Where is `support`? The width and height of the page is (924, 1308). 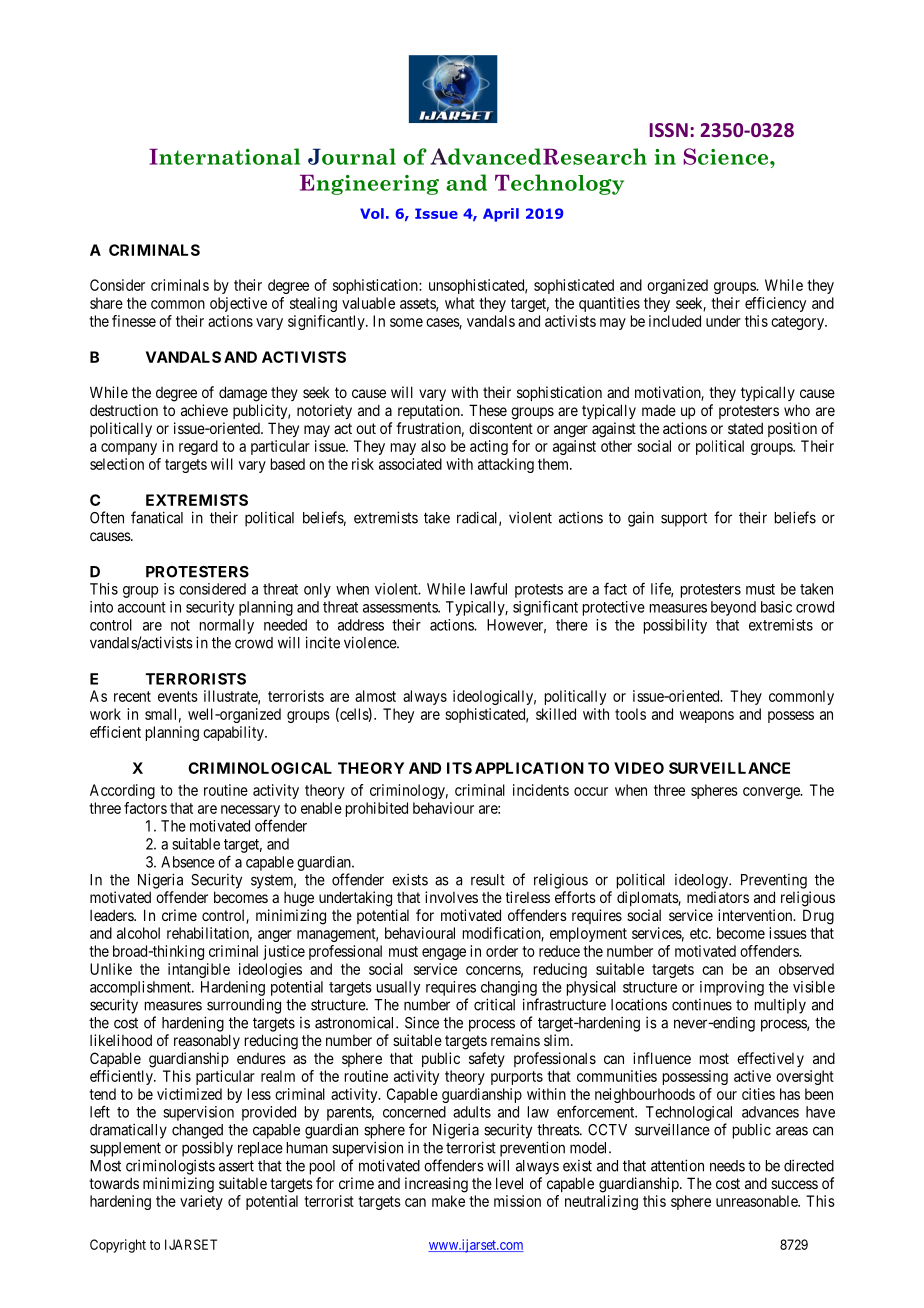 support is located at coordinates (684, 520).
